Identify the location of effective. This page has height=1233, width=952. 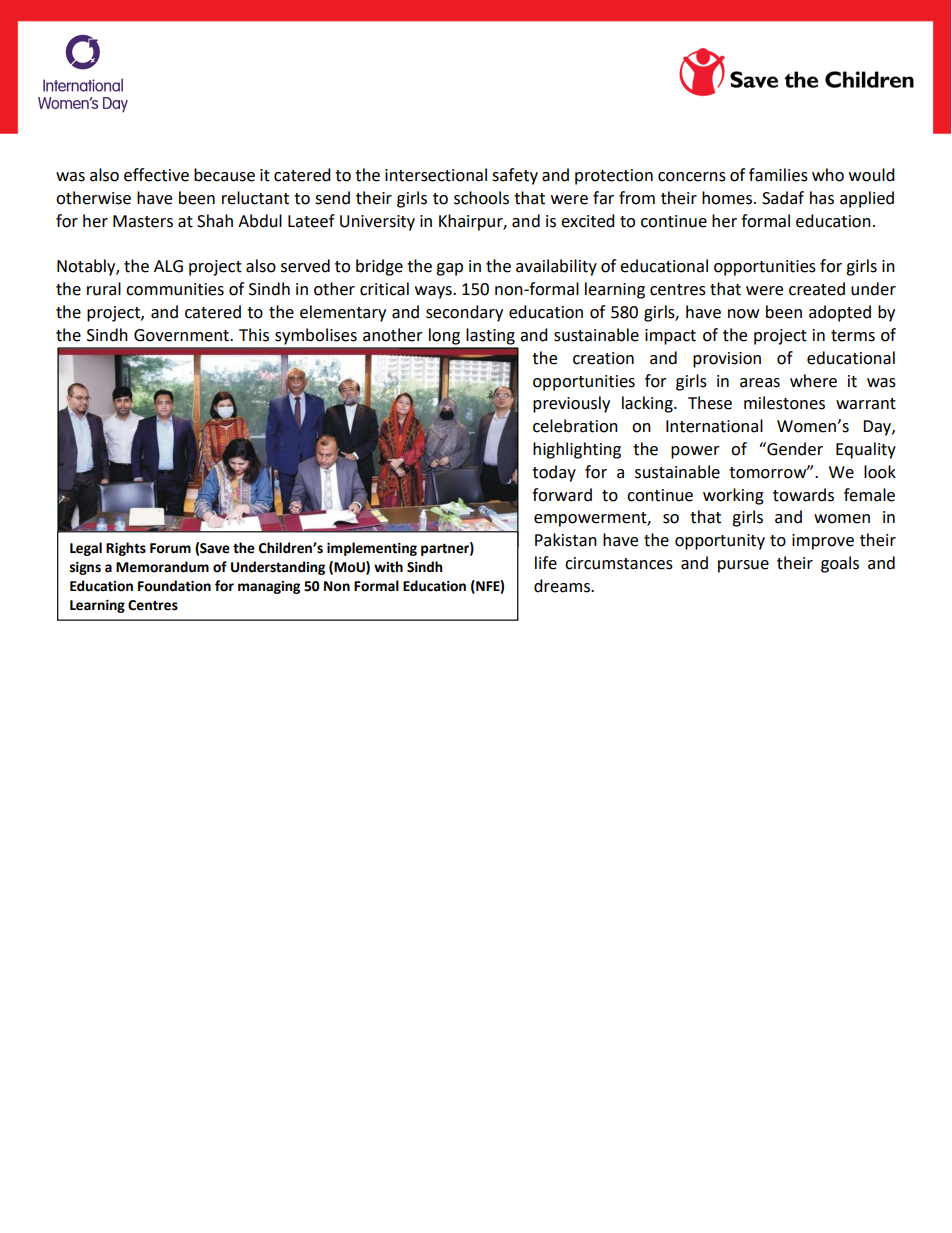
(156, 175).
